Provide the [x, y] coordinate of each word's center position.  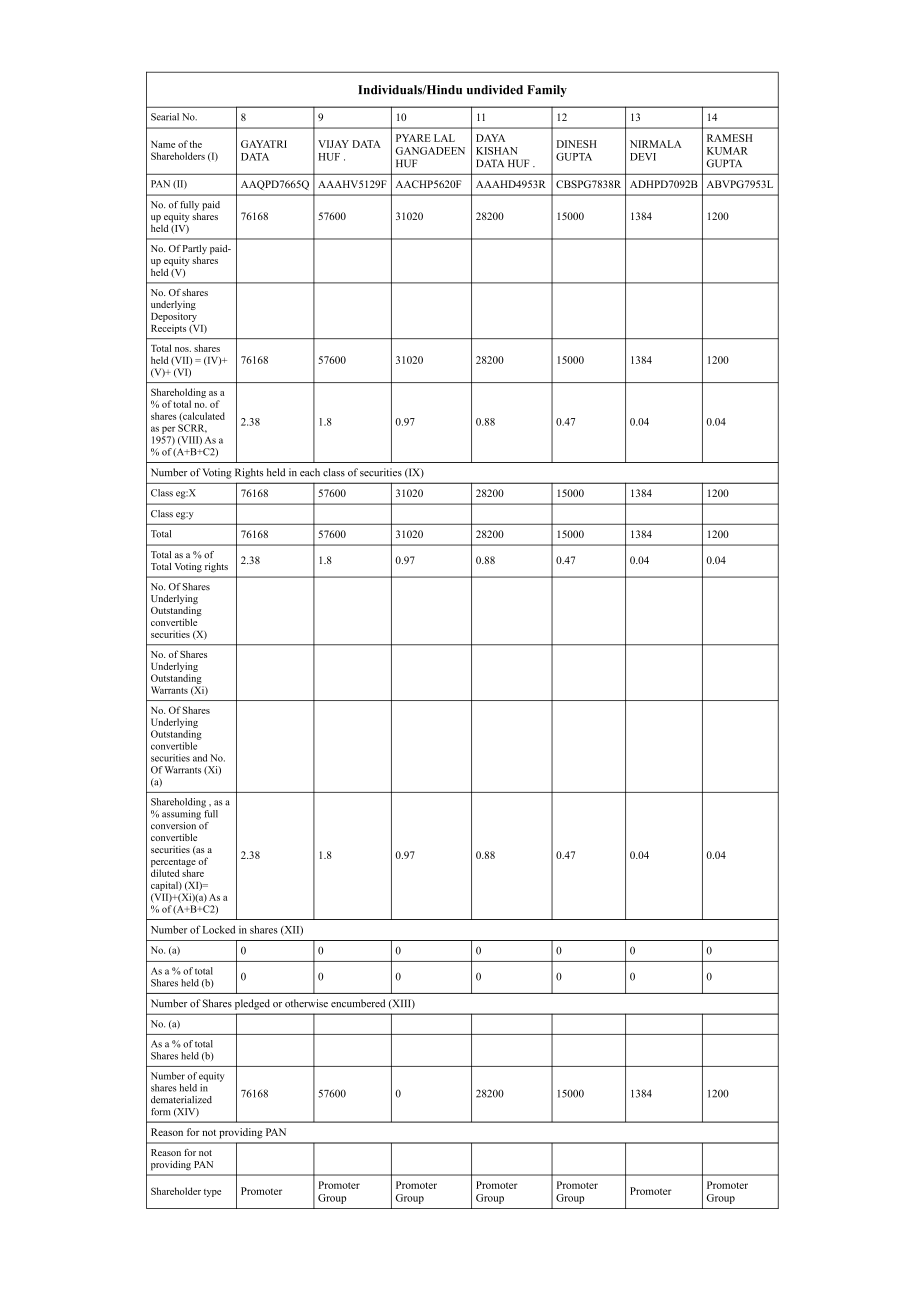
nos [183, 349]
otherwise [306, 1003]
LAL [444, 138]
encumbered [358, 1003]
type [212, 1193]
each [310, 472]
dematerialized [181, 1100]
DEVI [643, 157]
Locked [219, 929]
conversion [174, 824]
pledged [252, 1004]
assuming [182, 813]
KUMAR [727, 151]
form [161, 1112]
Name [163, 144]
